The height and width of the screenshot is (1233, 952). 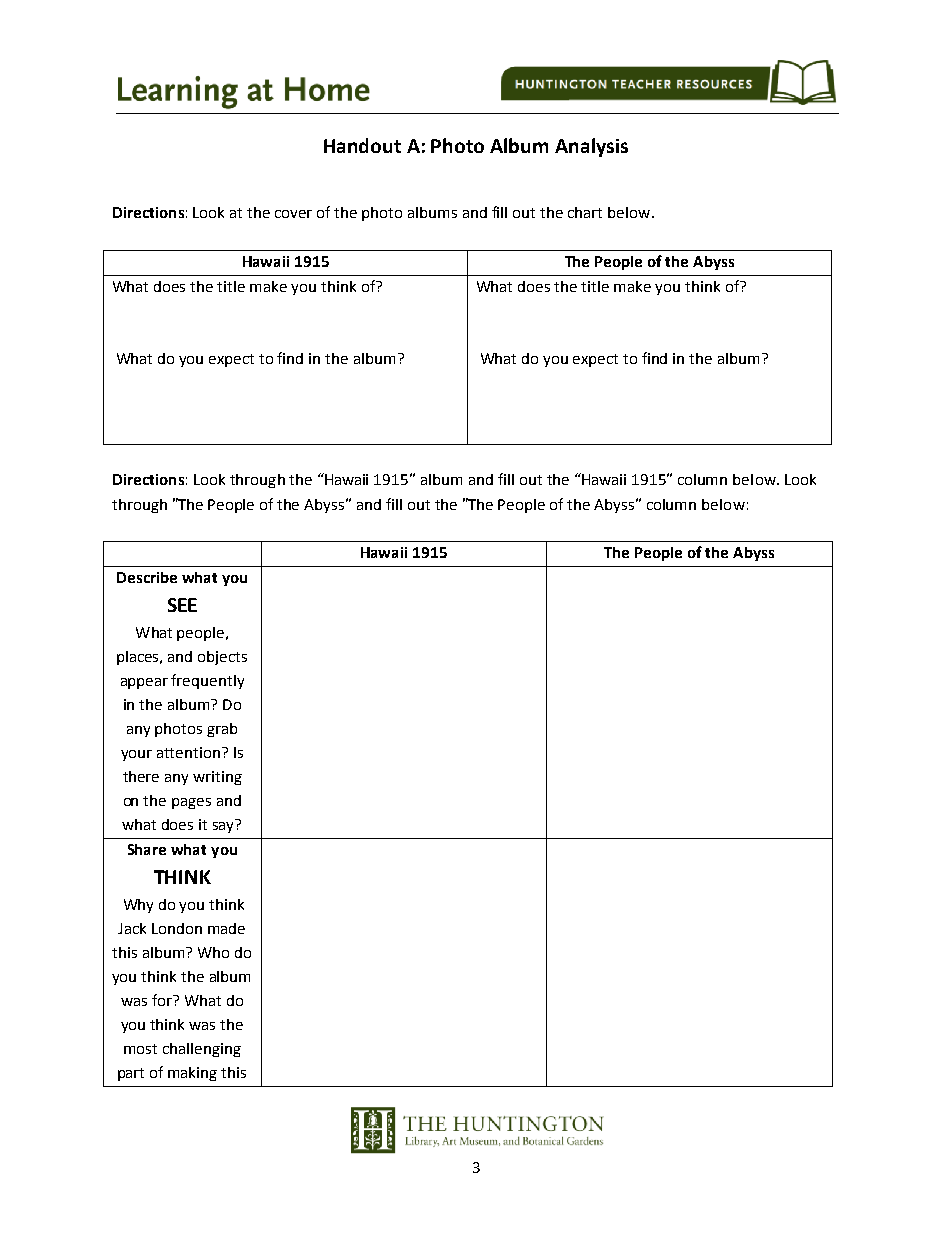 I want to click on Handout, so click(x=362, y=145).
